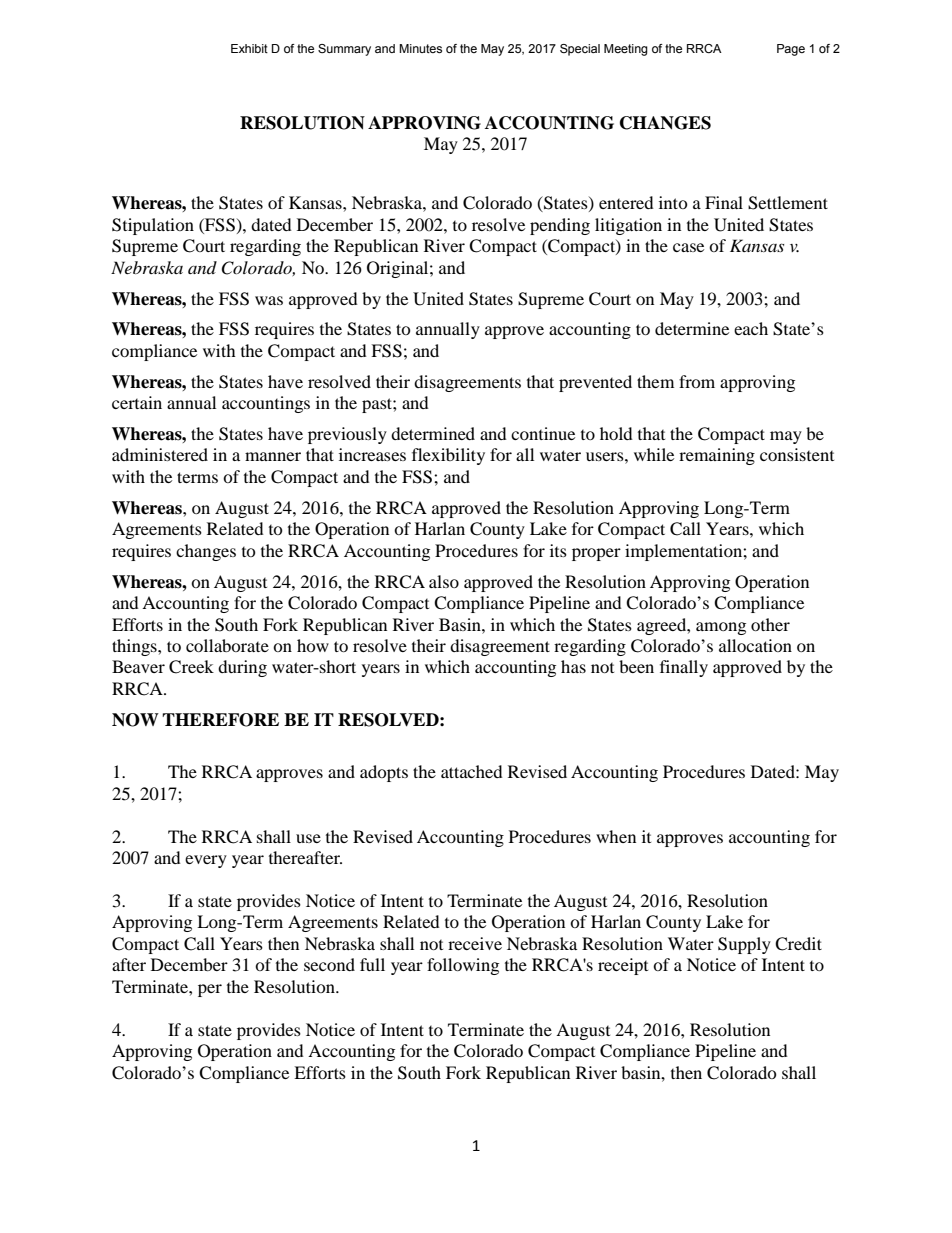  Describe the element at coordinates (543, 433) in the page. I see `continue` at that location.
